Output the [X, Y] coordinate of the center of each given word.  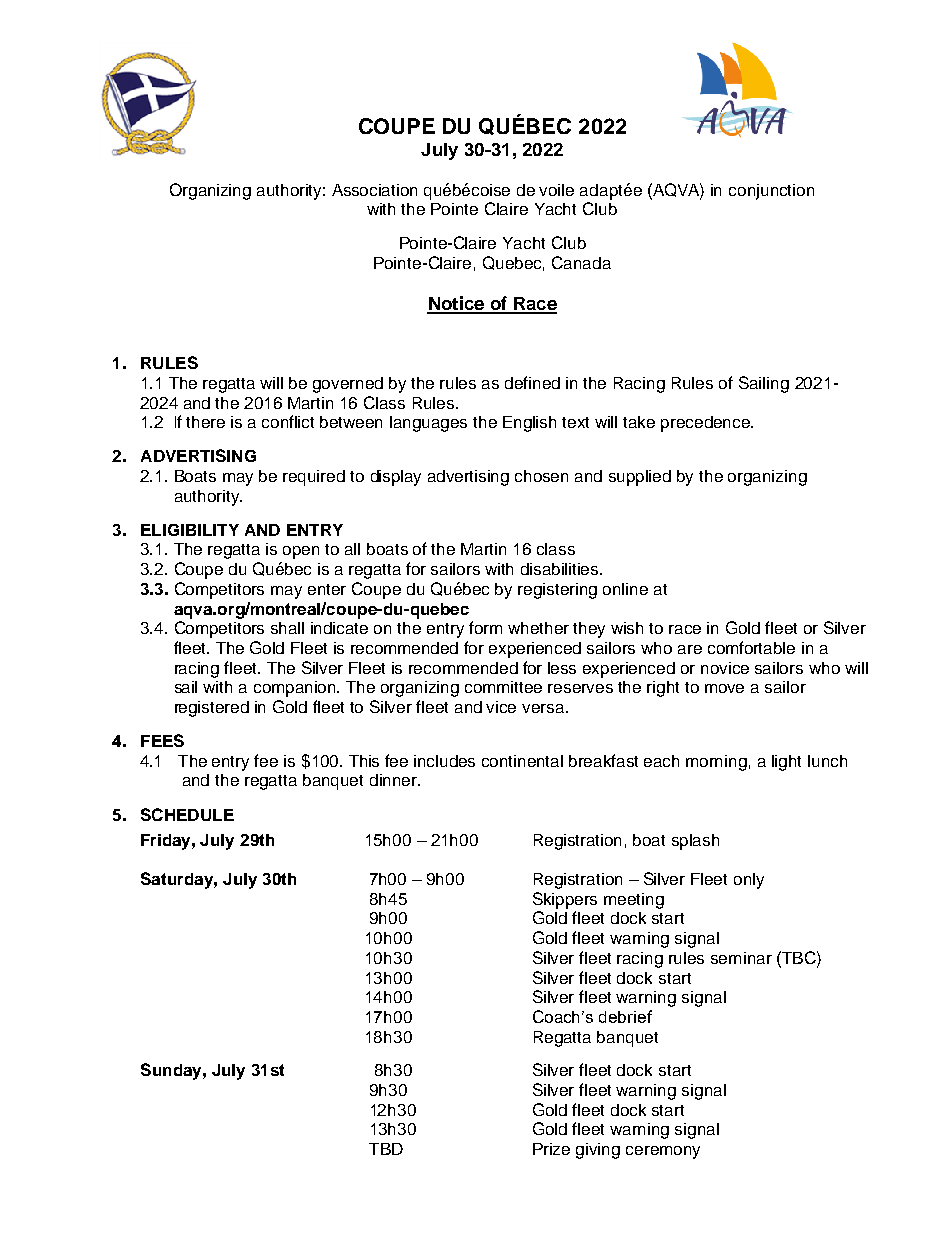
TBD [386, 1149]
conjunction [771, 192]
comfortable [751, 647]
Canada [581, 262]
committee [503, 687]
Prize [551, 1149]
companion [296, 689]
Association [374, 190]
